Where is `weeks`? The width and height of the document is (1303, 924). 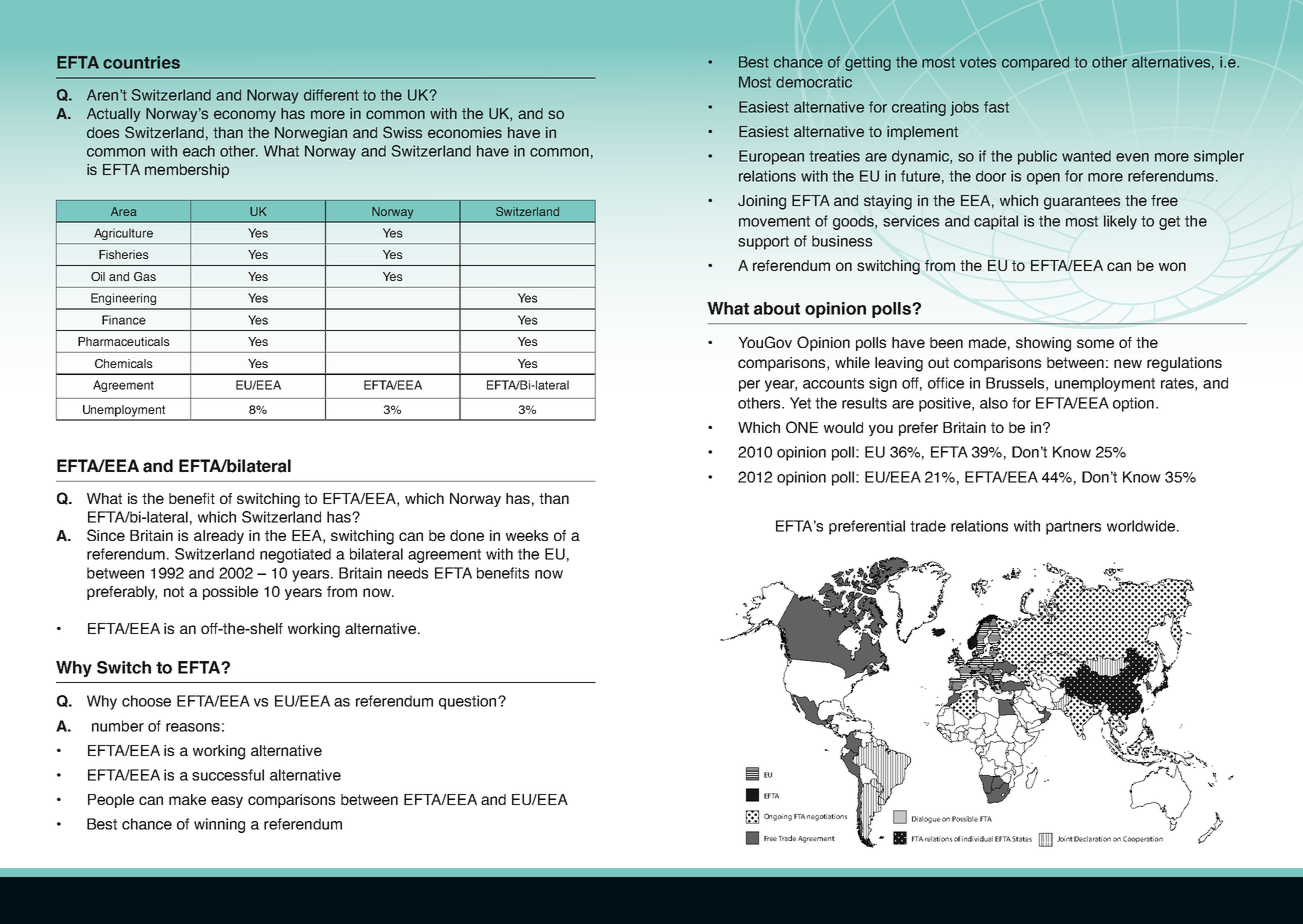 weeks is located at coordinates (527, 535).
